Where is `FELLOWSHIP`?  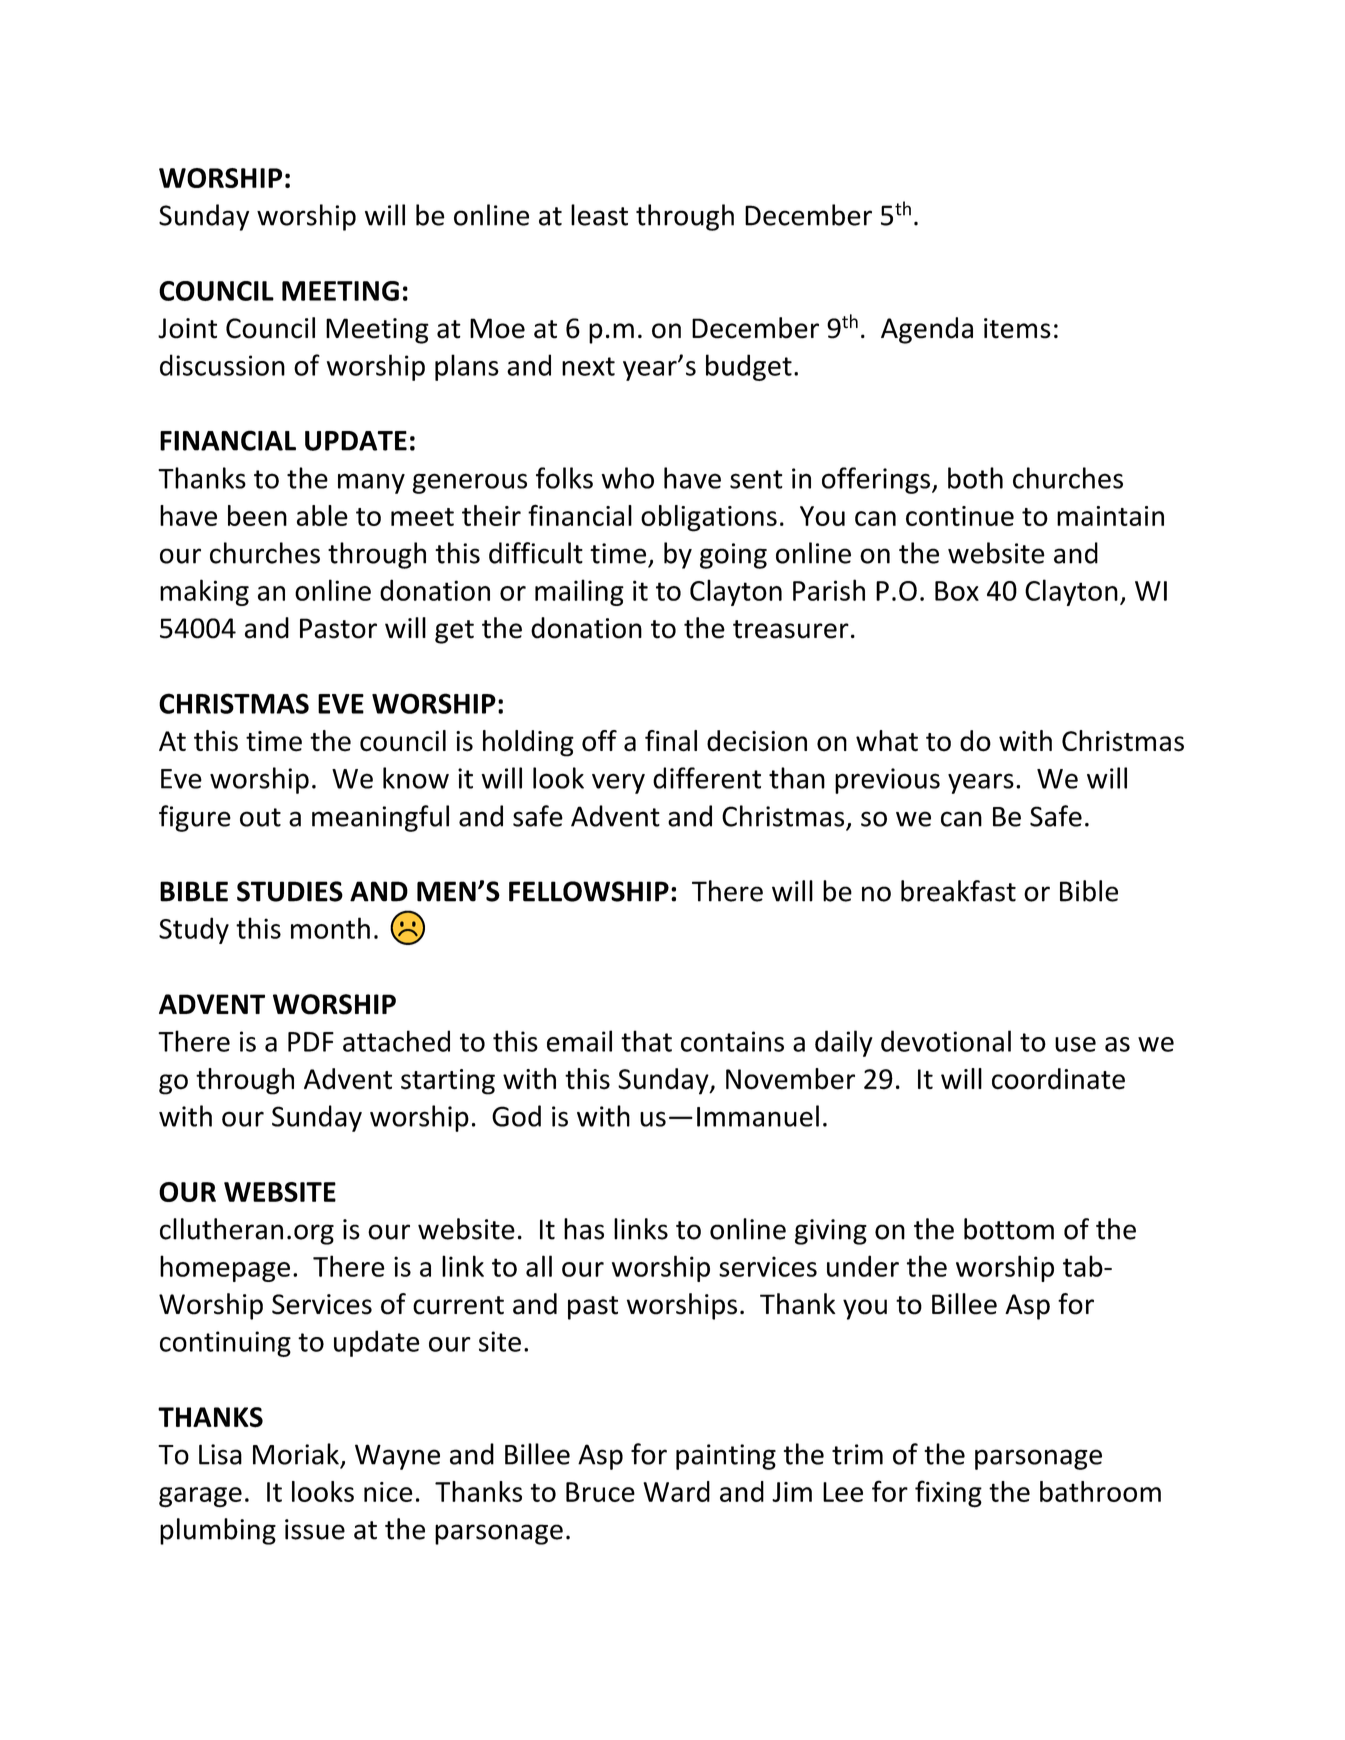 FELLOWSHIP is located at coordinates (589, 891).
